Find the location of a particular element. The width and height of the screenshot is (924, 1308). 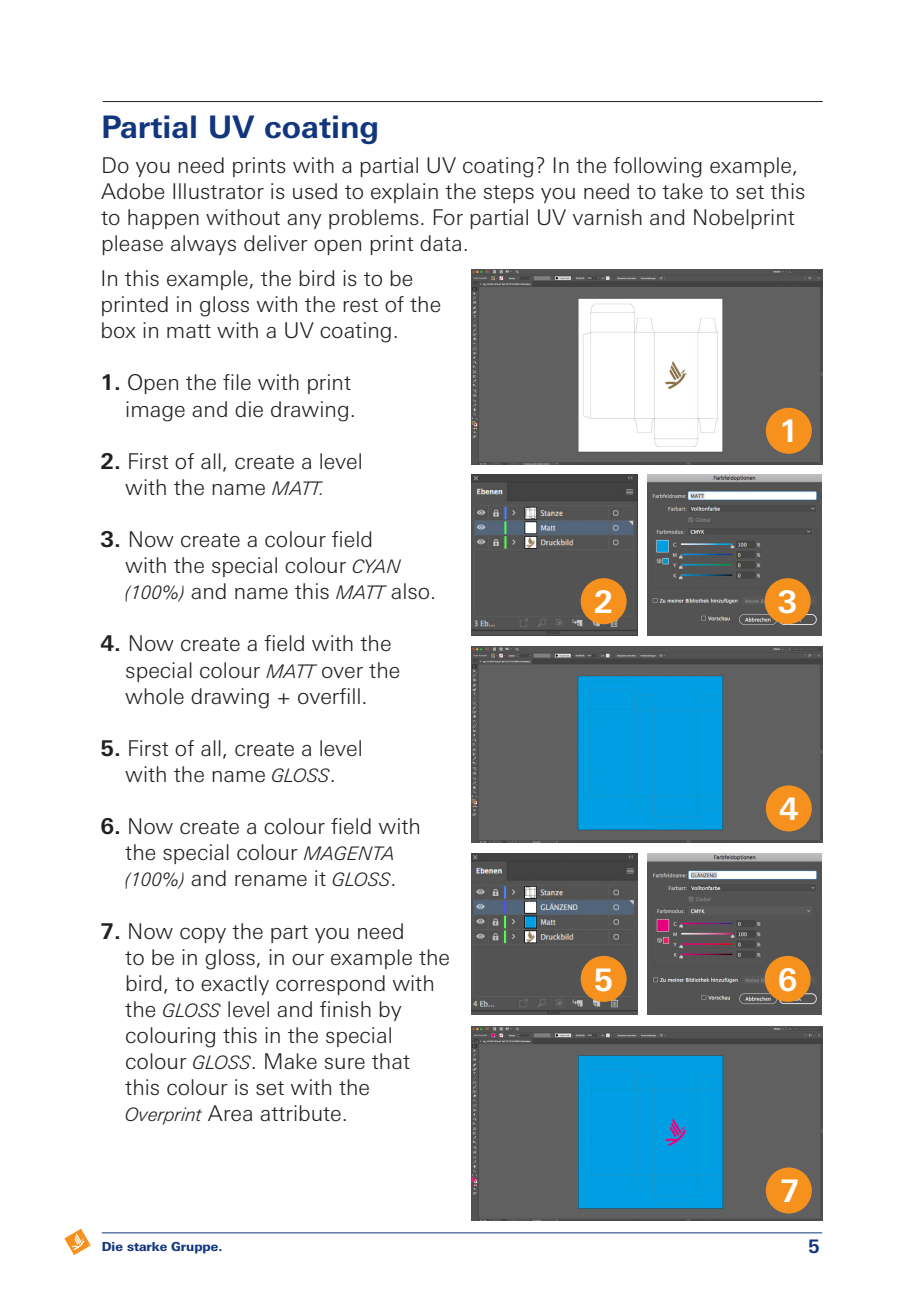

image is located at coordinates (155, 411).
